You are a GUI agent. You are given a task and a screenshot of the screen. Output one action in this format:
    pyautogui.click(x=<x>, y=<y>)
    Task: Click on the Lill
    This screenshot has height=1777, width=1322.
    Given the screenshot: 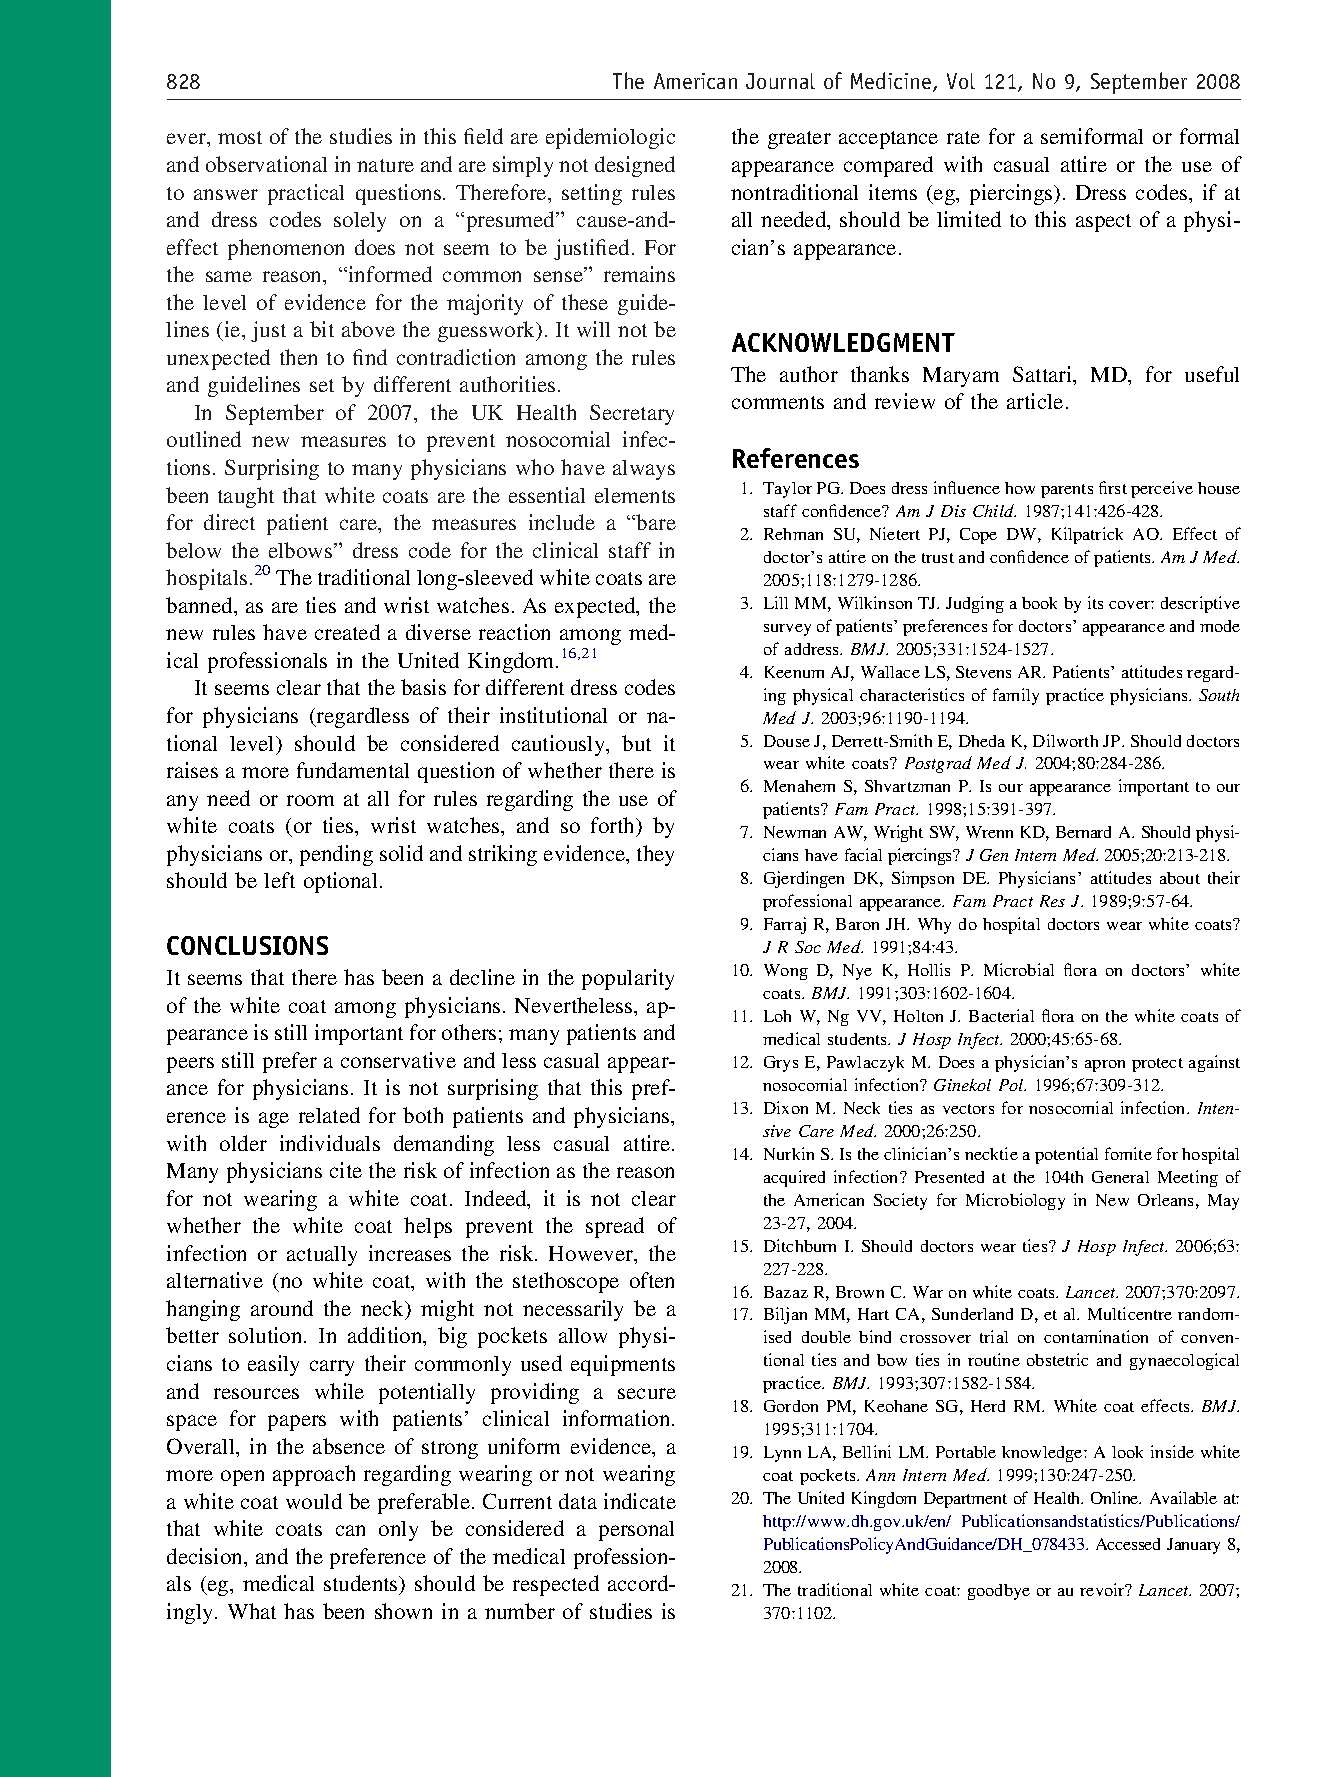 What is the action you would take?
    pyautogui.click(x=776, y=602)
